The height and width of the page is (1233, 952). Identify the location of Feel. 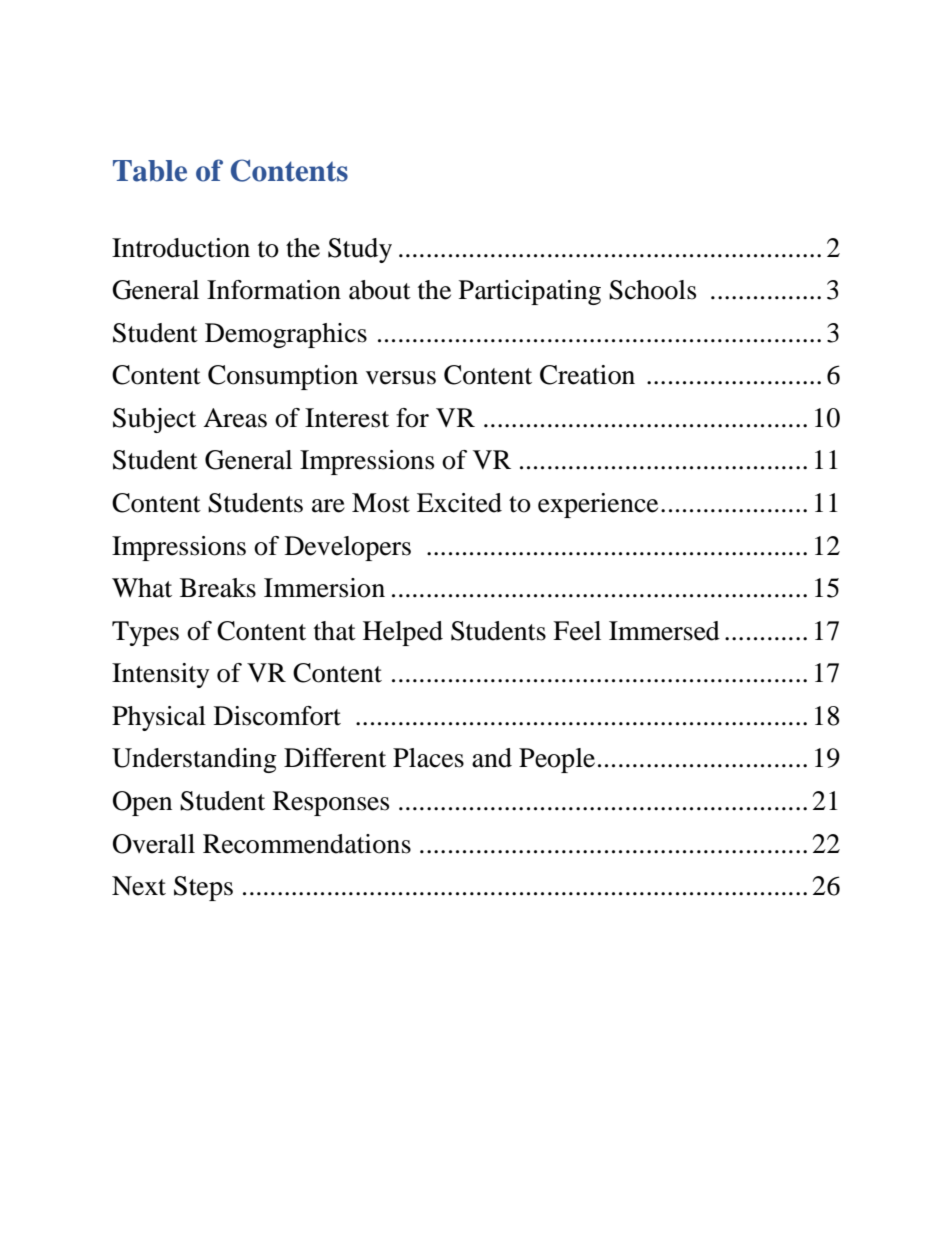
(577, 631).
